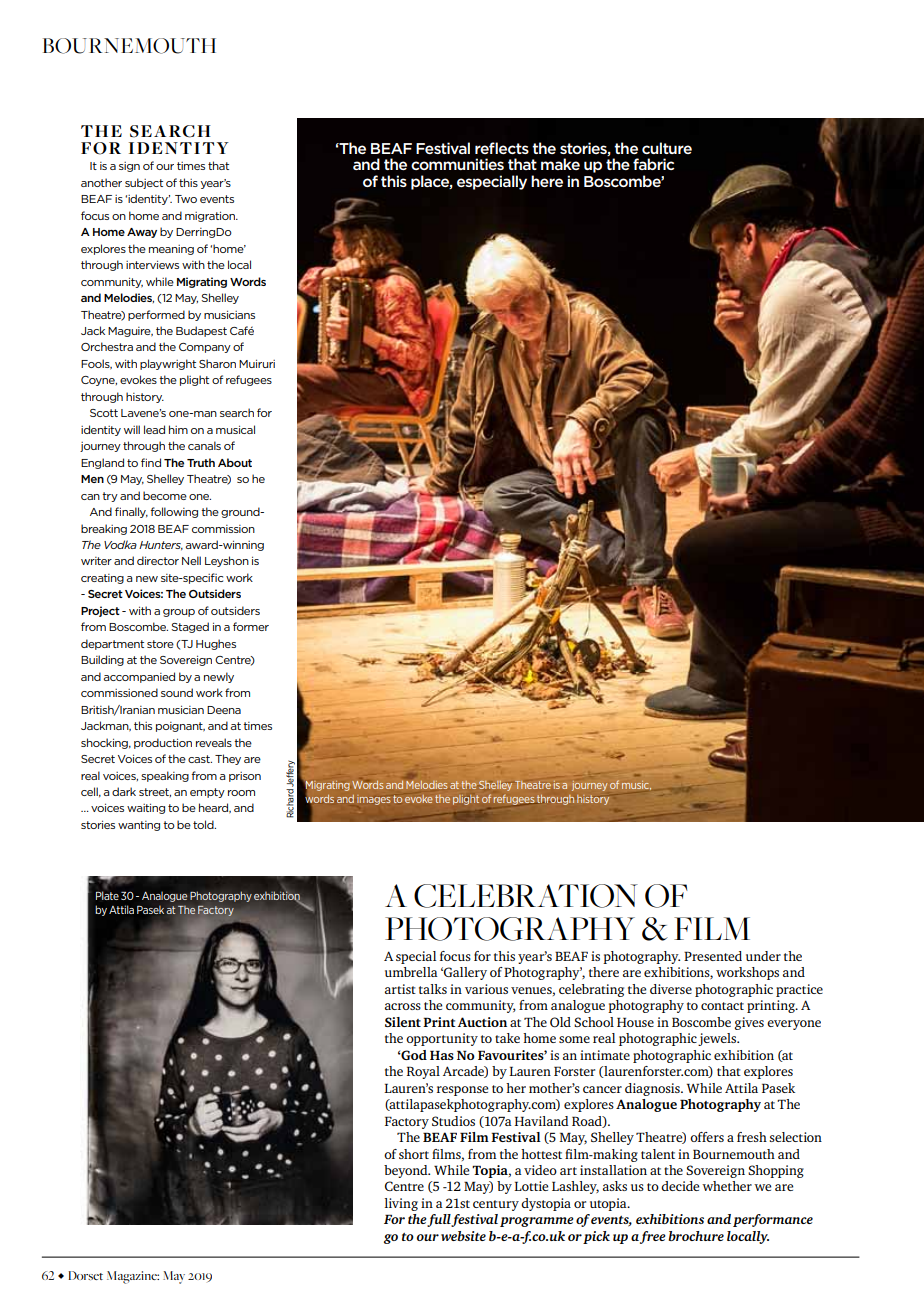 The height and width of the screenshot is (1308, 924). What do you see at coordinates (186, 199) in the screenshot?
I see `Two` at bounding box center [186, 199].
